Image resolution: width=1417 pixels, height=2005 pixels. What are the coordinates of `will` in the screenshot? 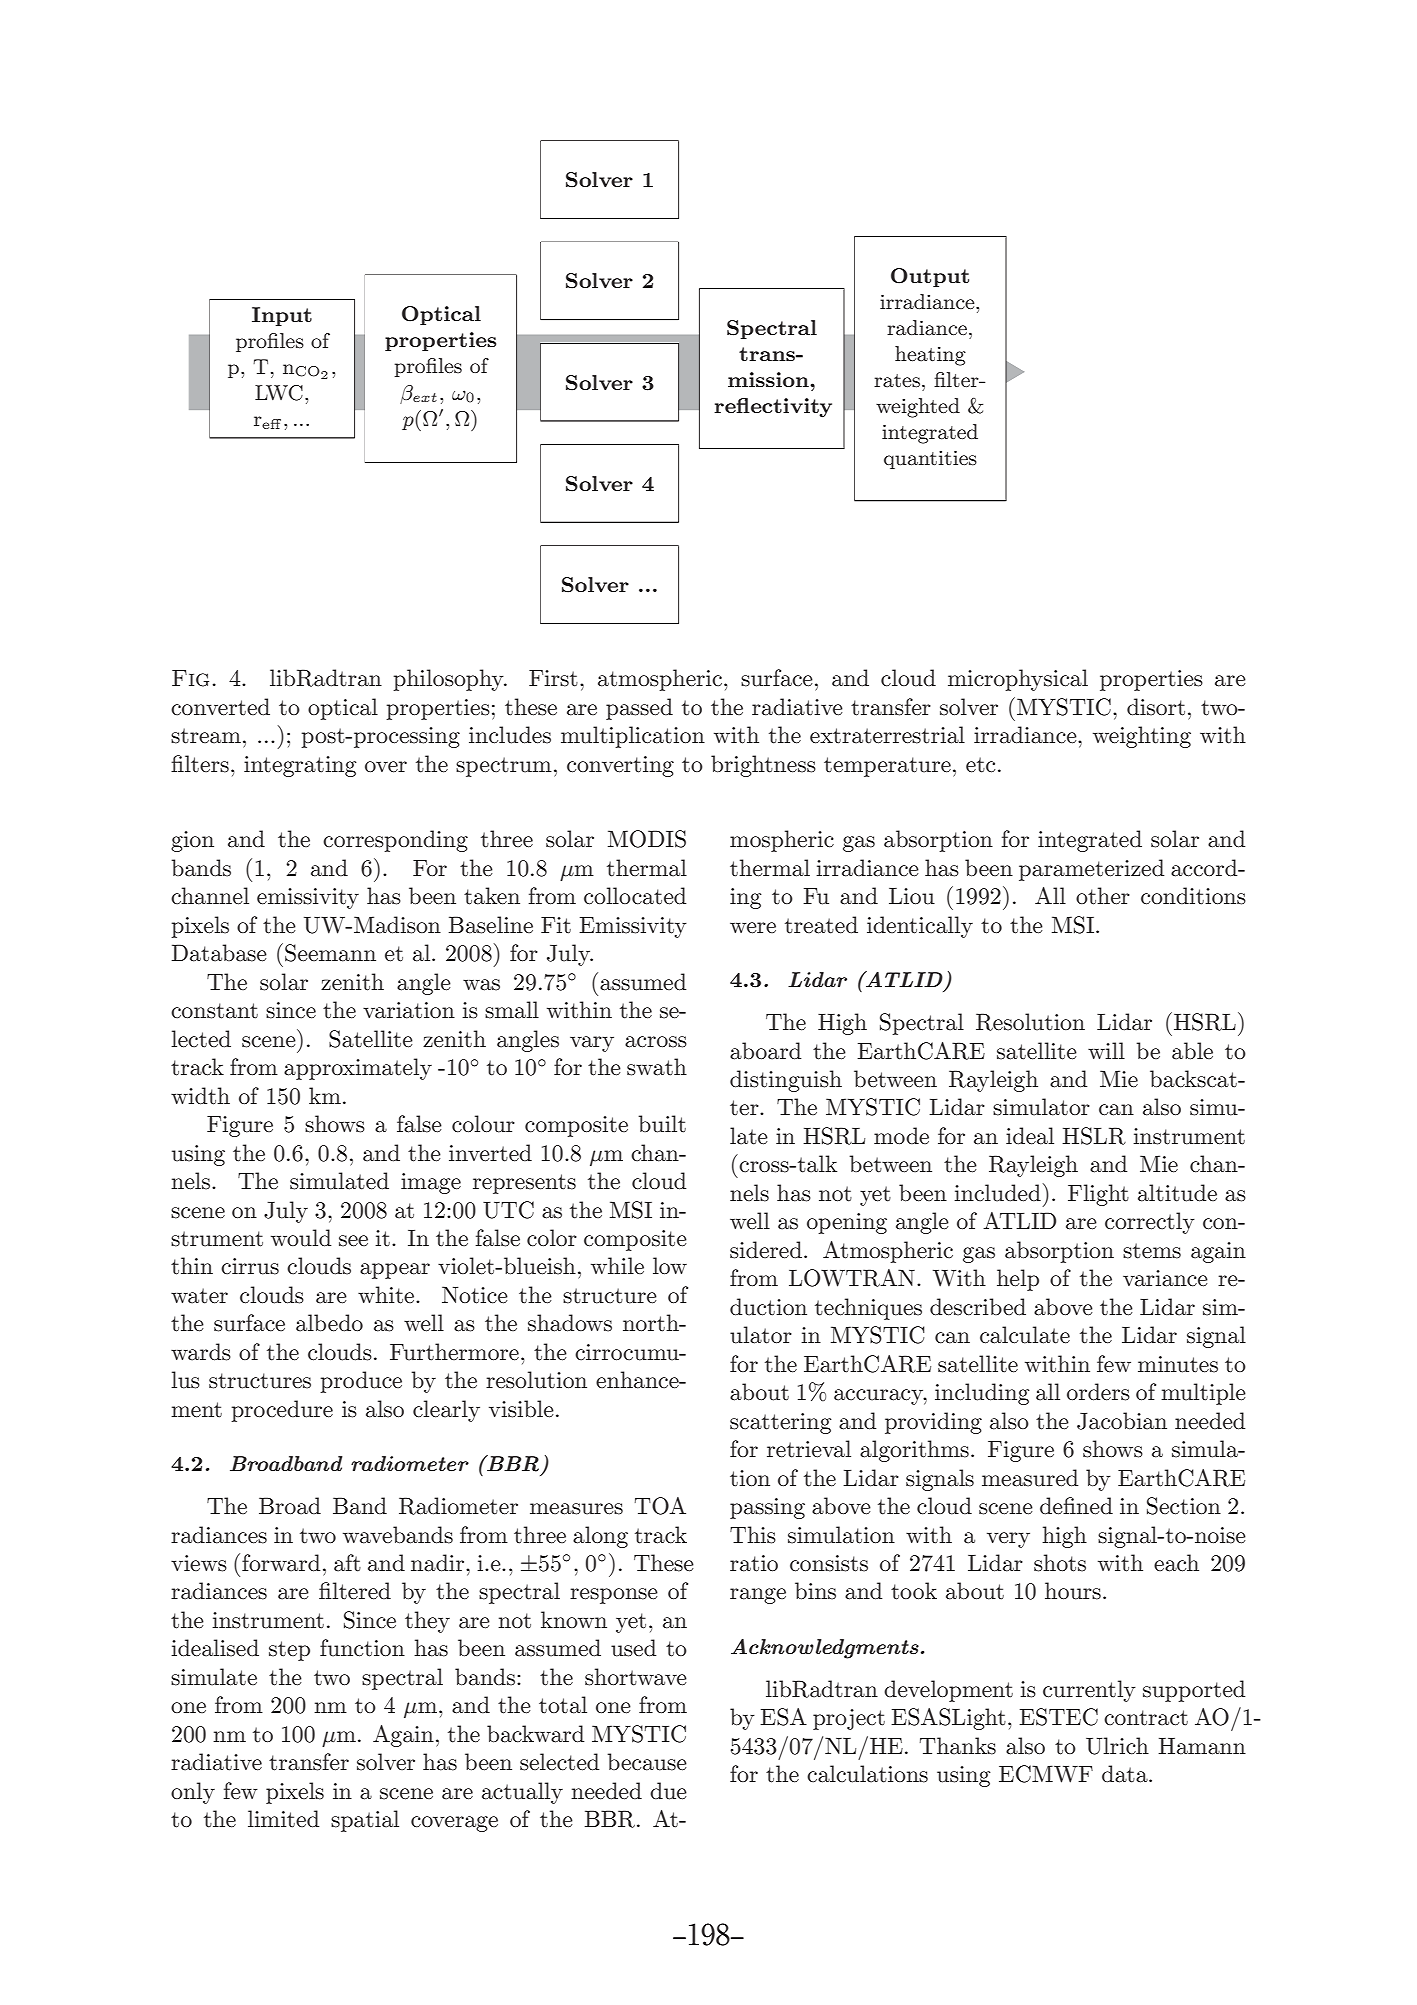 It's located at (1106, 1050).
